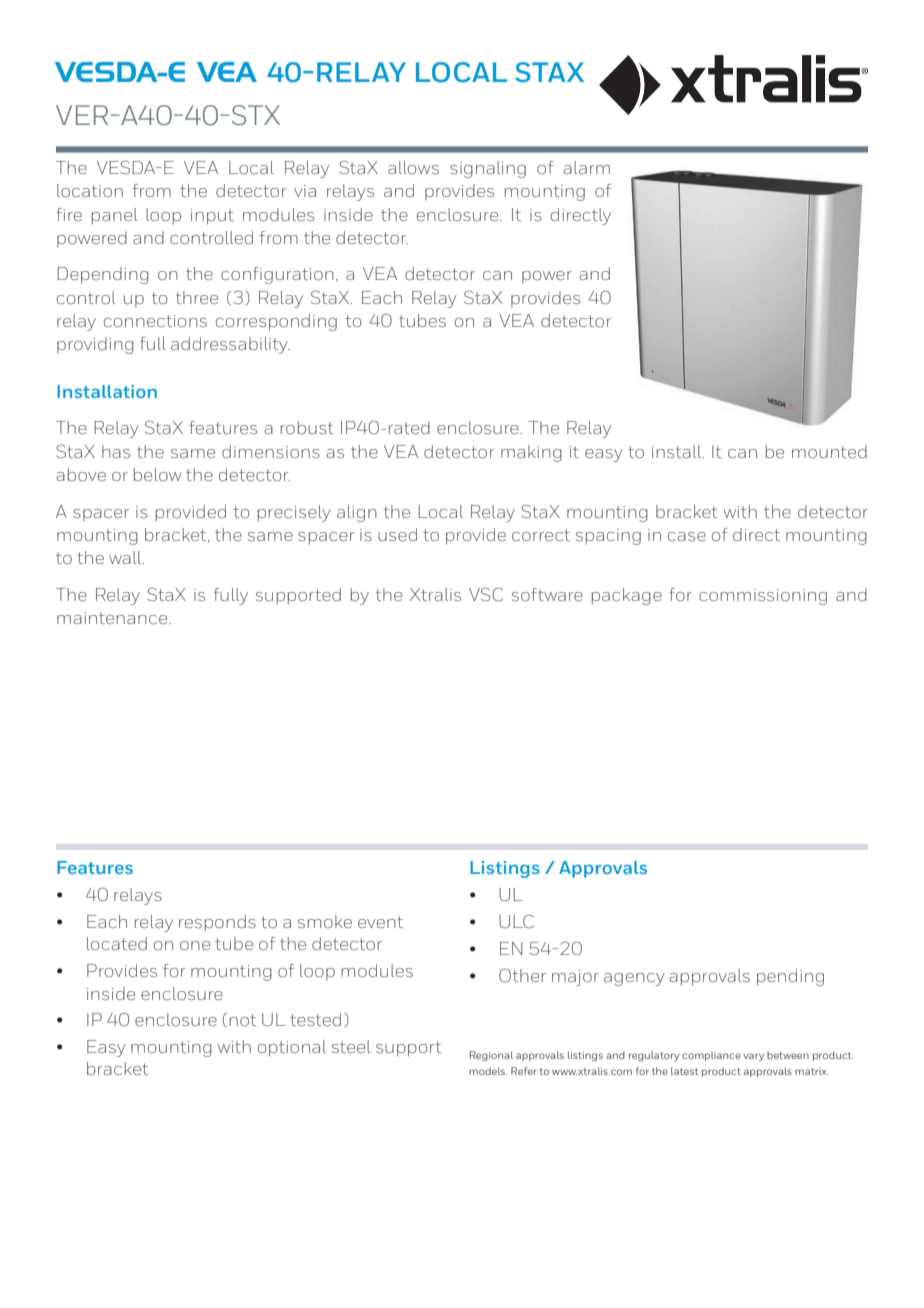 Image resolution: width=924 pixels, height=1308 pixels. What do you see at coordinates (113, 618) in the screenshot?
I see `maintenance` at bounding box center [113, 618].
